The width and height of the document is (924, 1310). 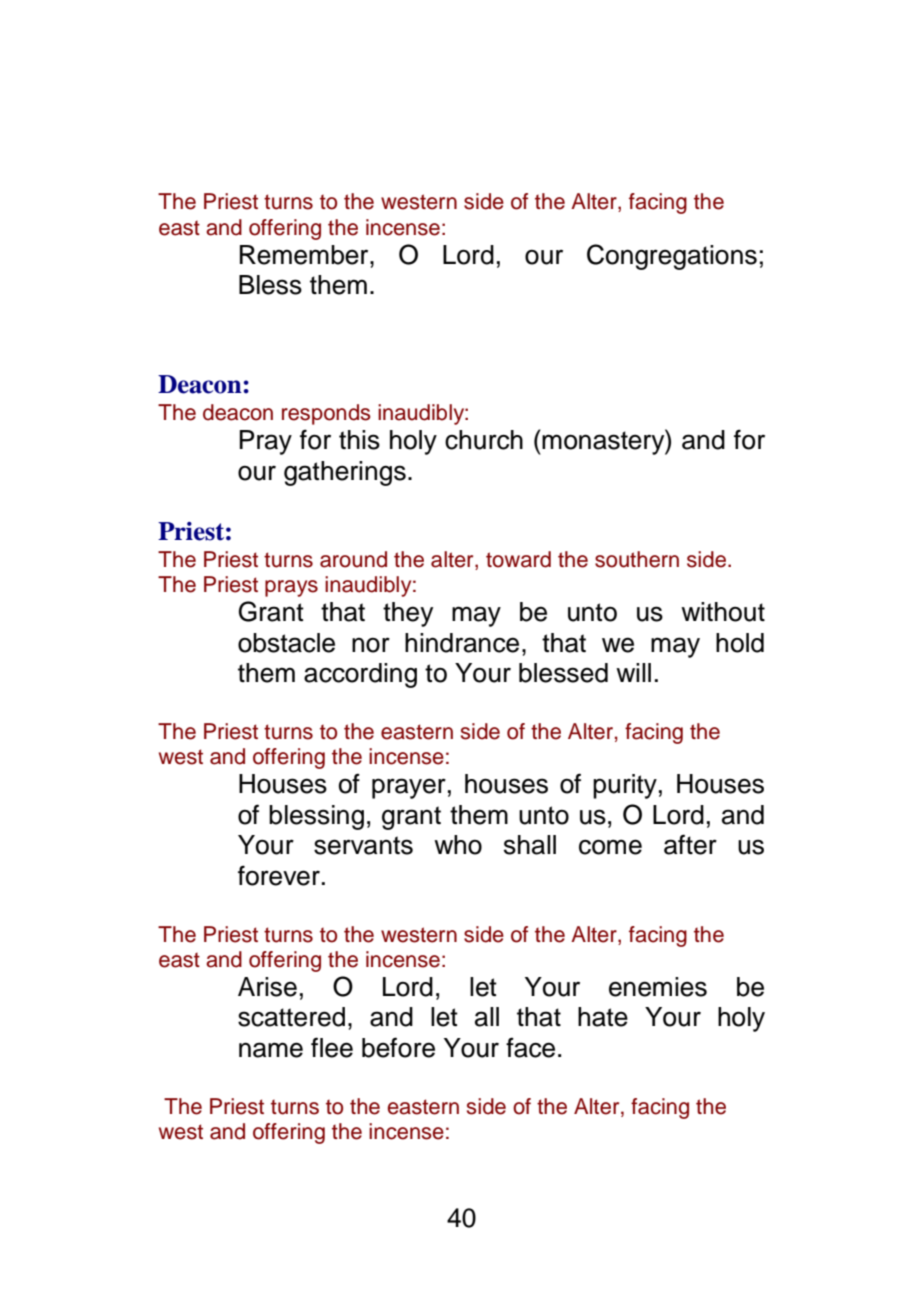 I want to click on around, so click(x=353, y=559).
